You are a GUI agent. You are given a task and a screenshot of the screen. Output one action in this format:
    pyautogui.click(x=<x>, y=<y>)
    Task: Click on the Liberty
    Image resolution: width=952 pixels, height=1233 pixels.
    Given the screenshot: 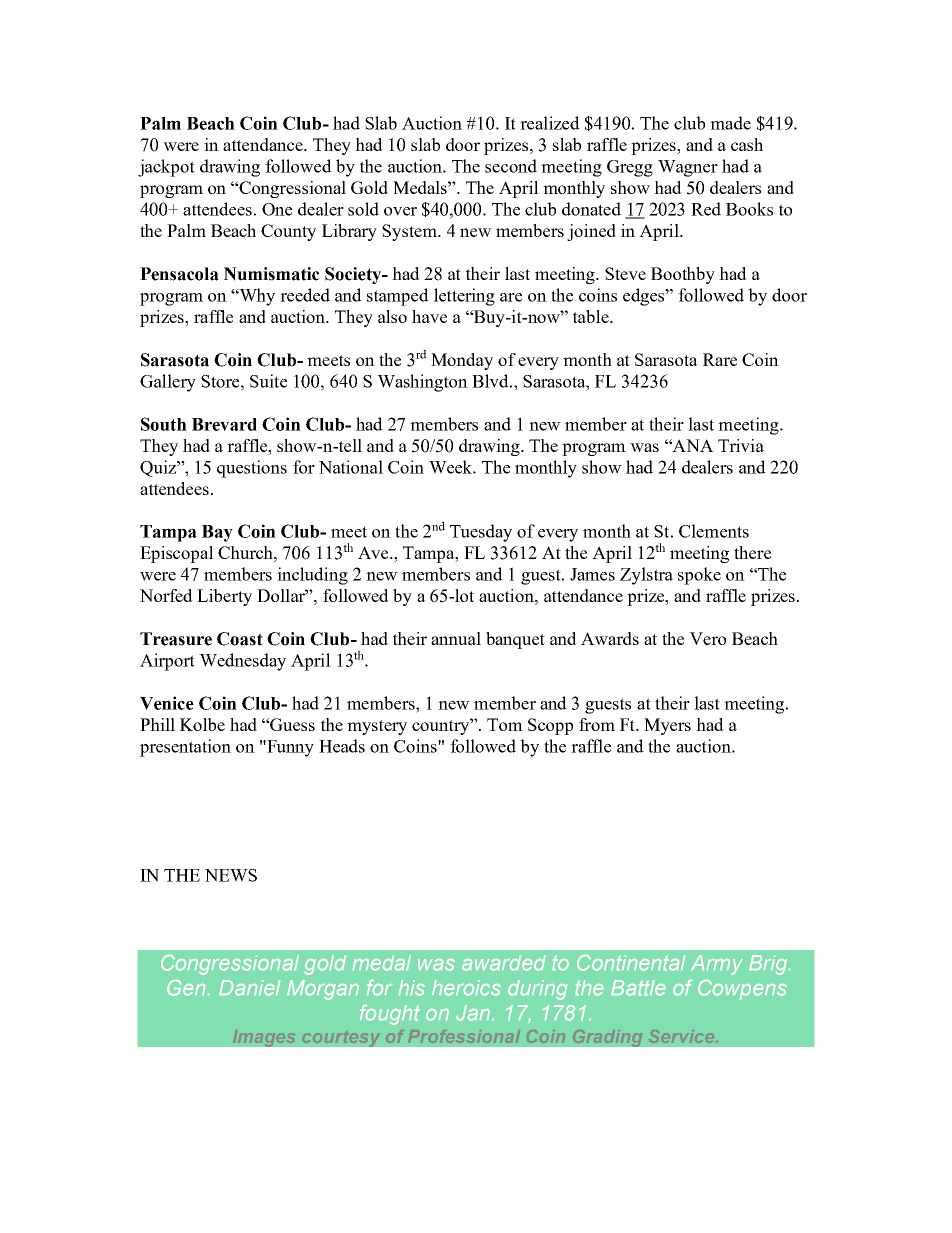 What is the action you would take?
    pyautogui.click(x=224, y=597)
